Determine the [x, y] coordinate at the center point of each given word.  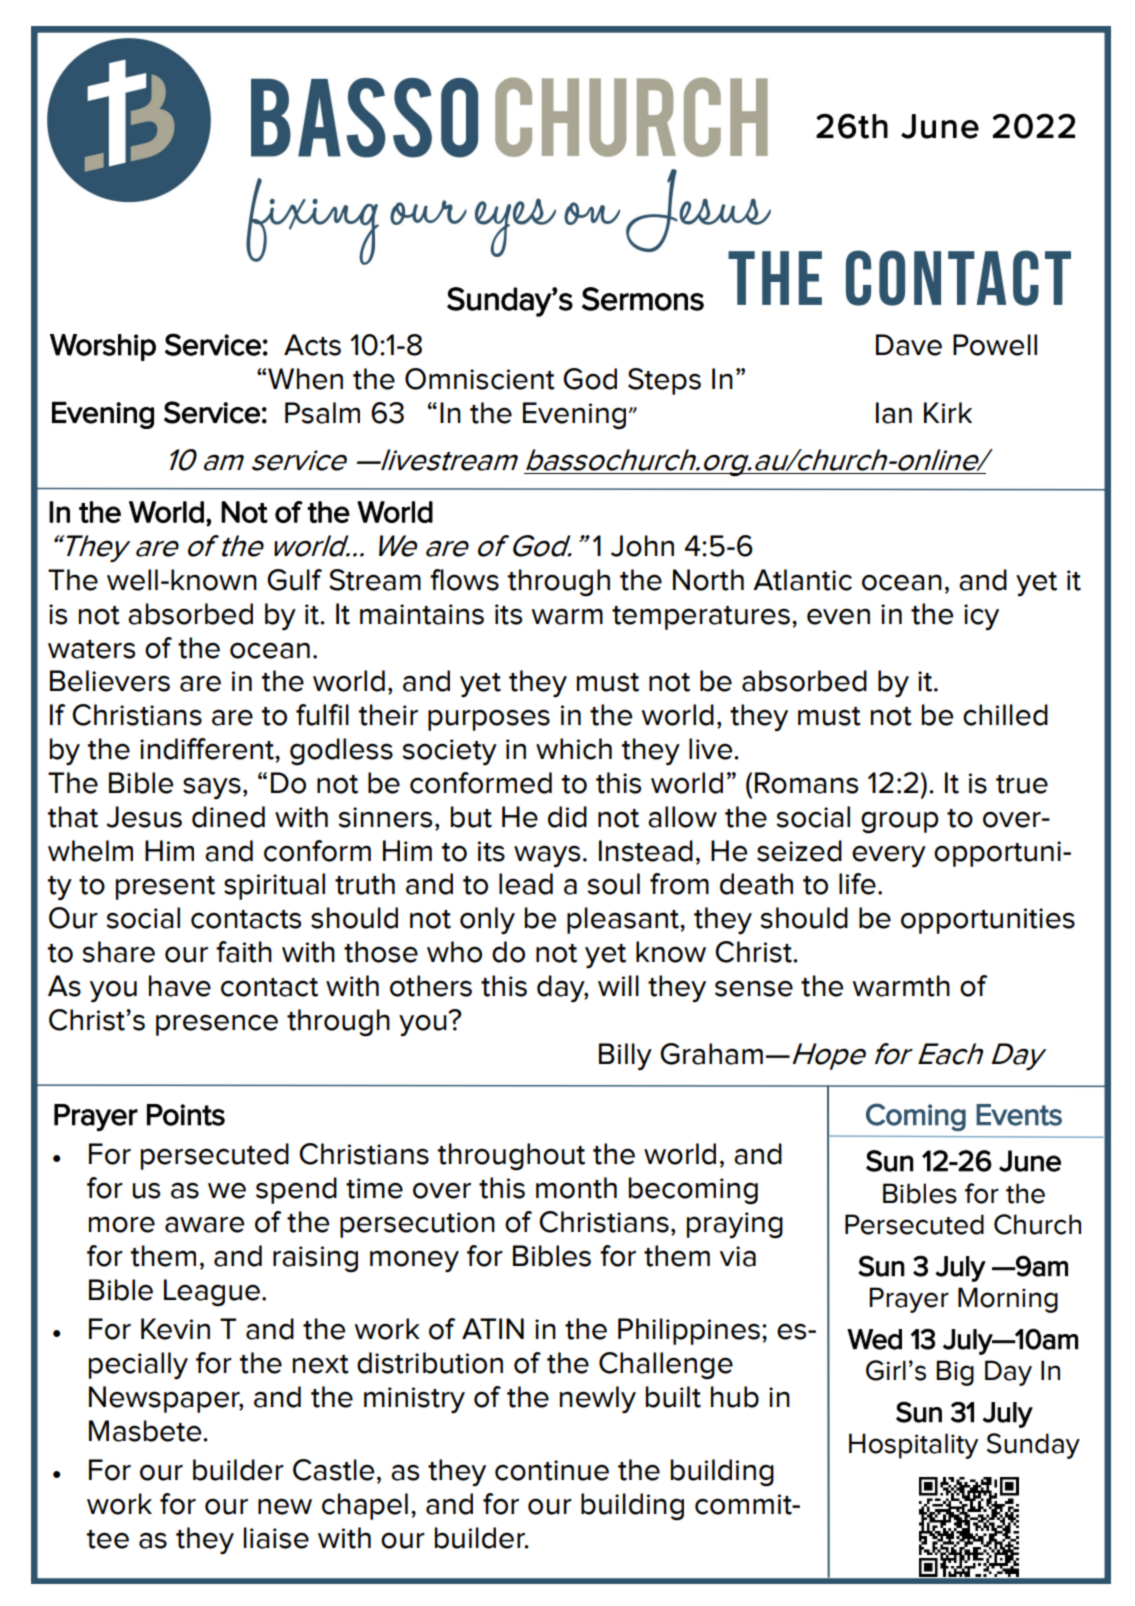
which [574, 749]
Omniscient [480, 379]
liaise [276, 1538]
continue [552, 1470]
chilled [1005, 715]
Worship [103, 347]
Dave [909, 345]
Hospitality [913, 1446]
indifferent [208, 749]
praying [735, 1225]
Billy [625, 1056]
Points [186, 1115]
